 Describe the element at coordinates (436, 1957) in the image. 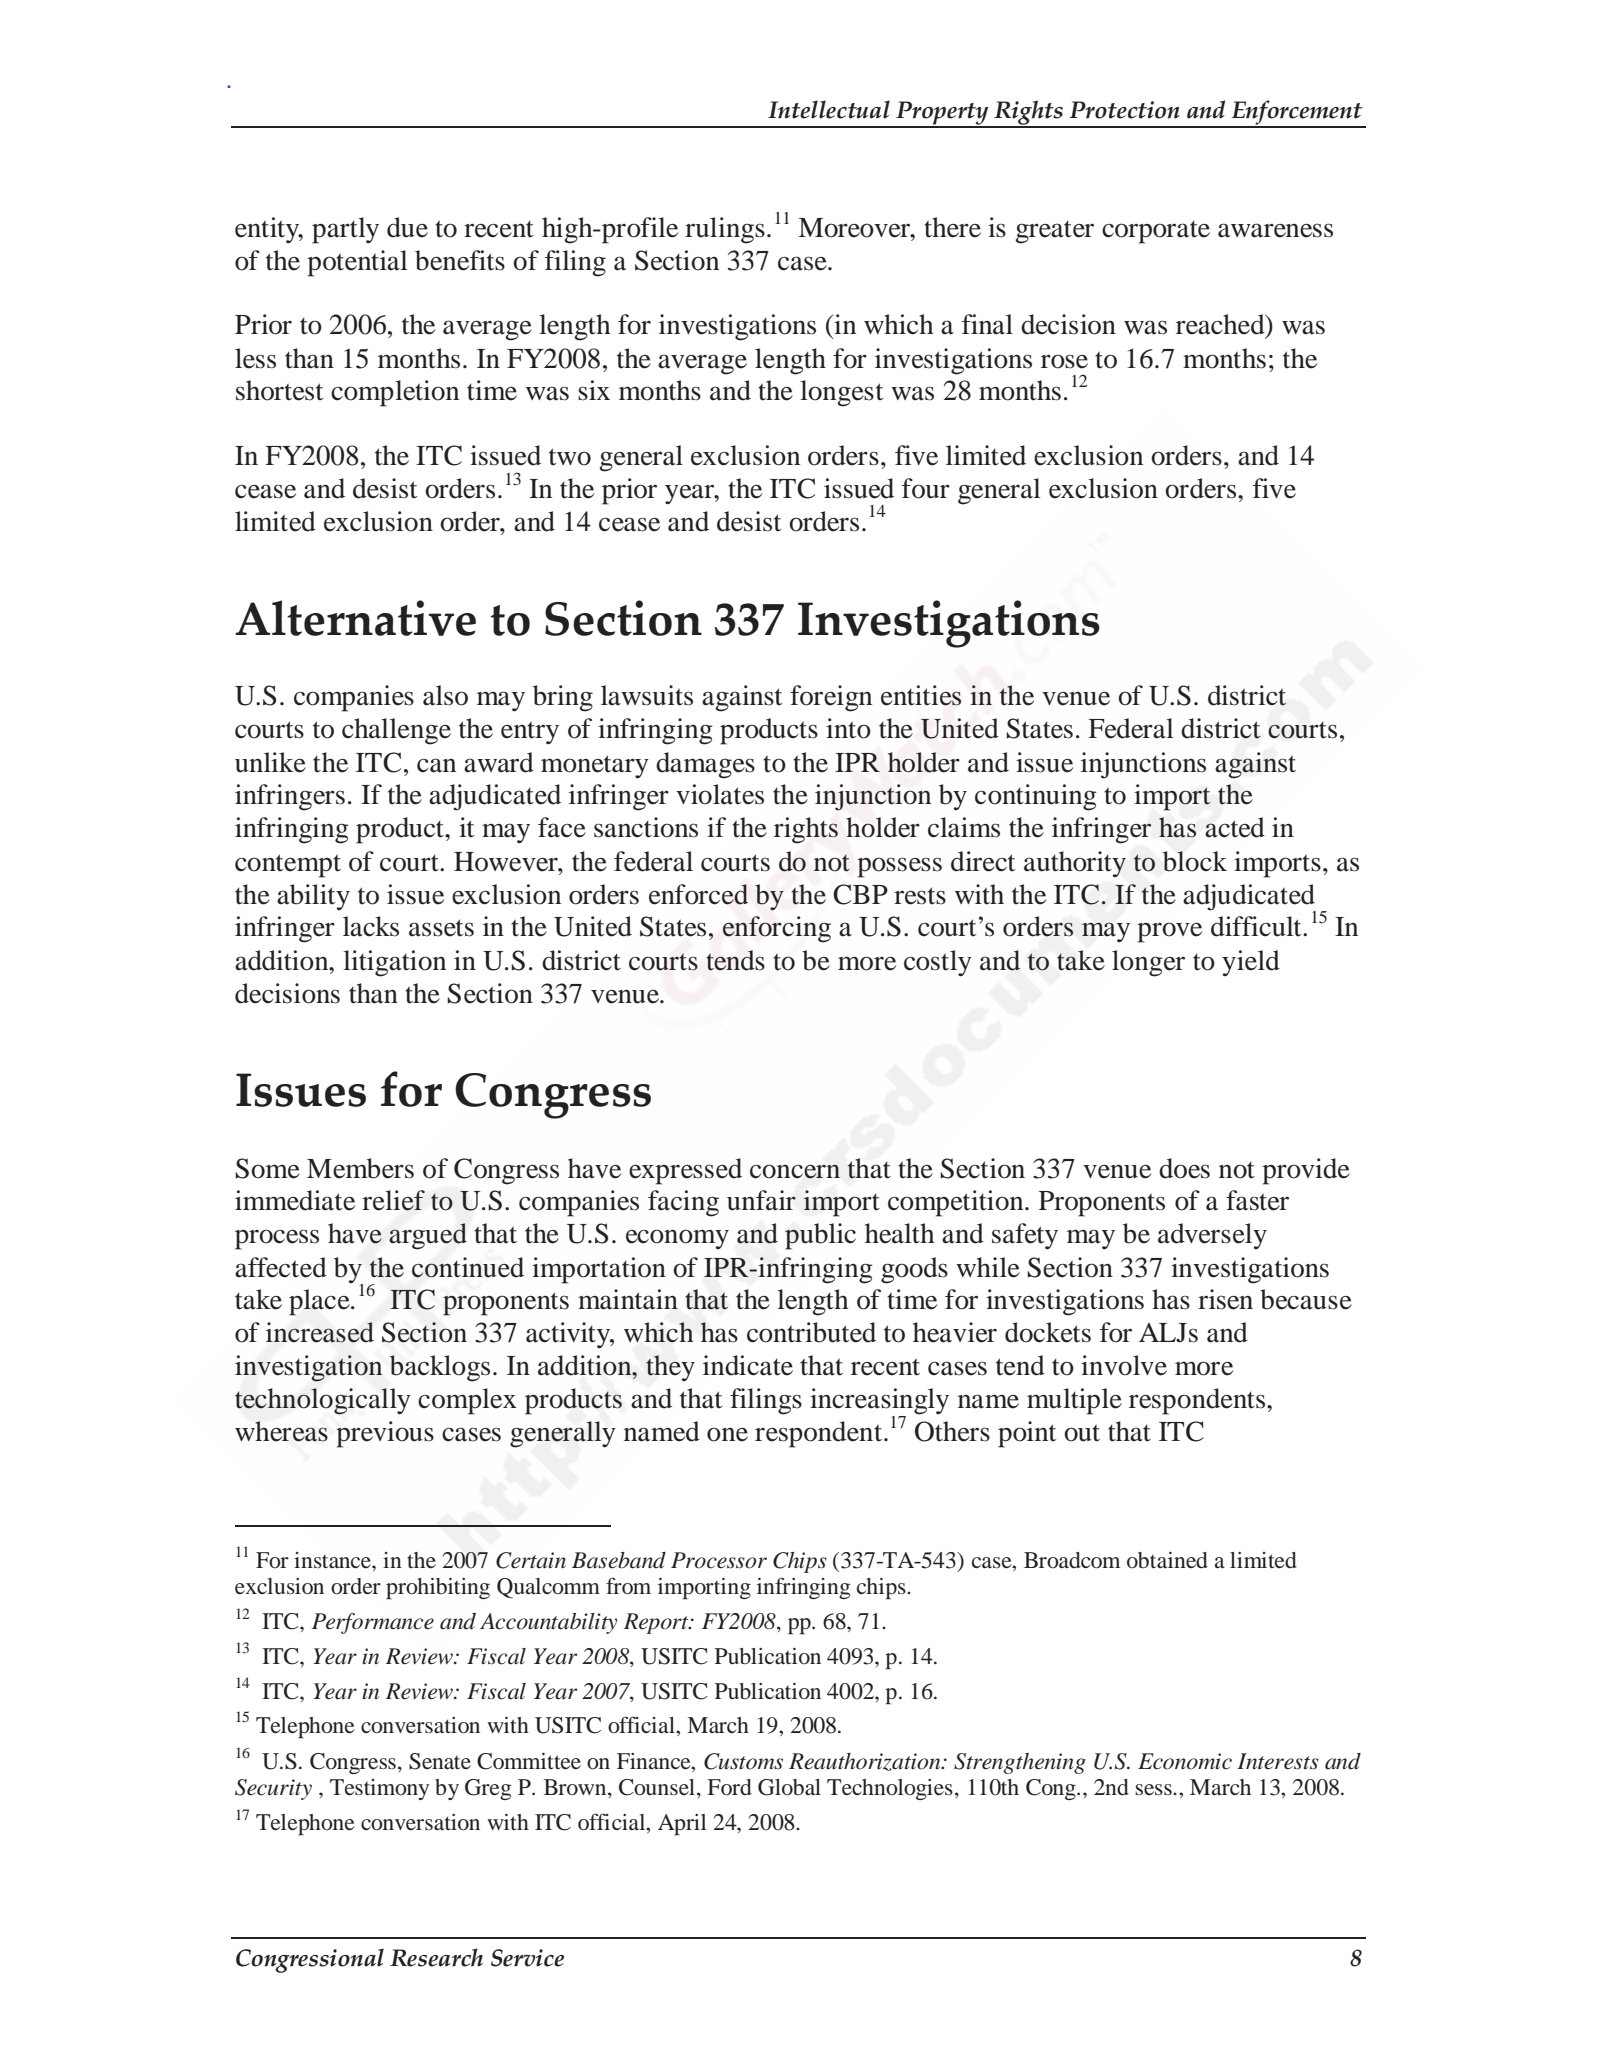

I see `Research` at that location.
